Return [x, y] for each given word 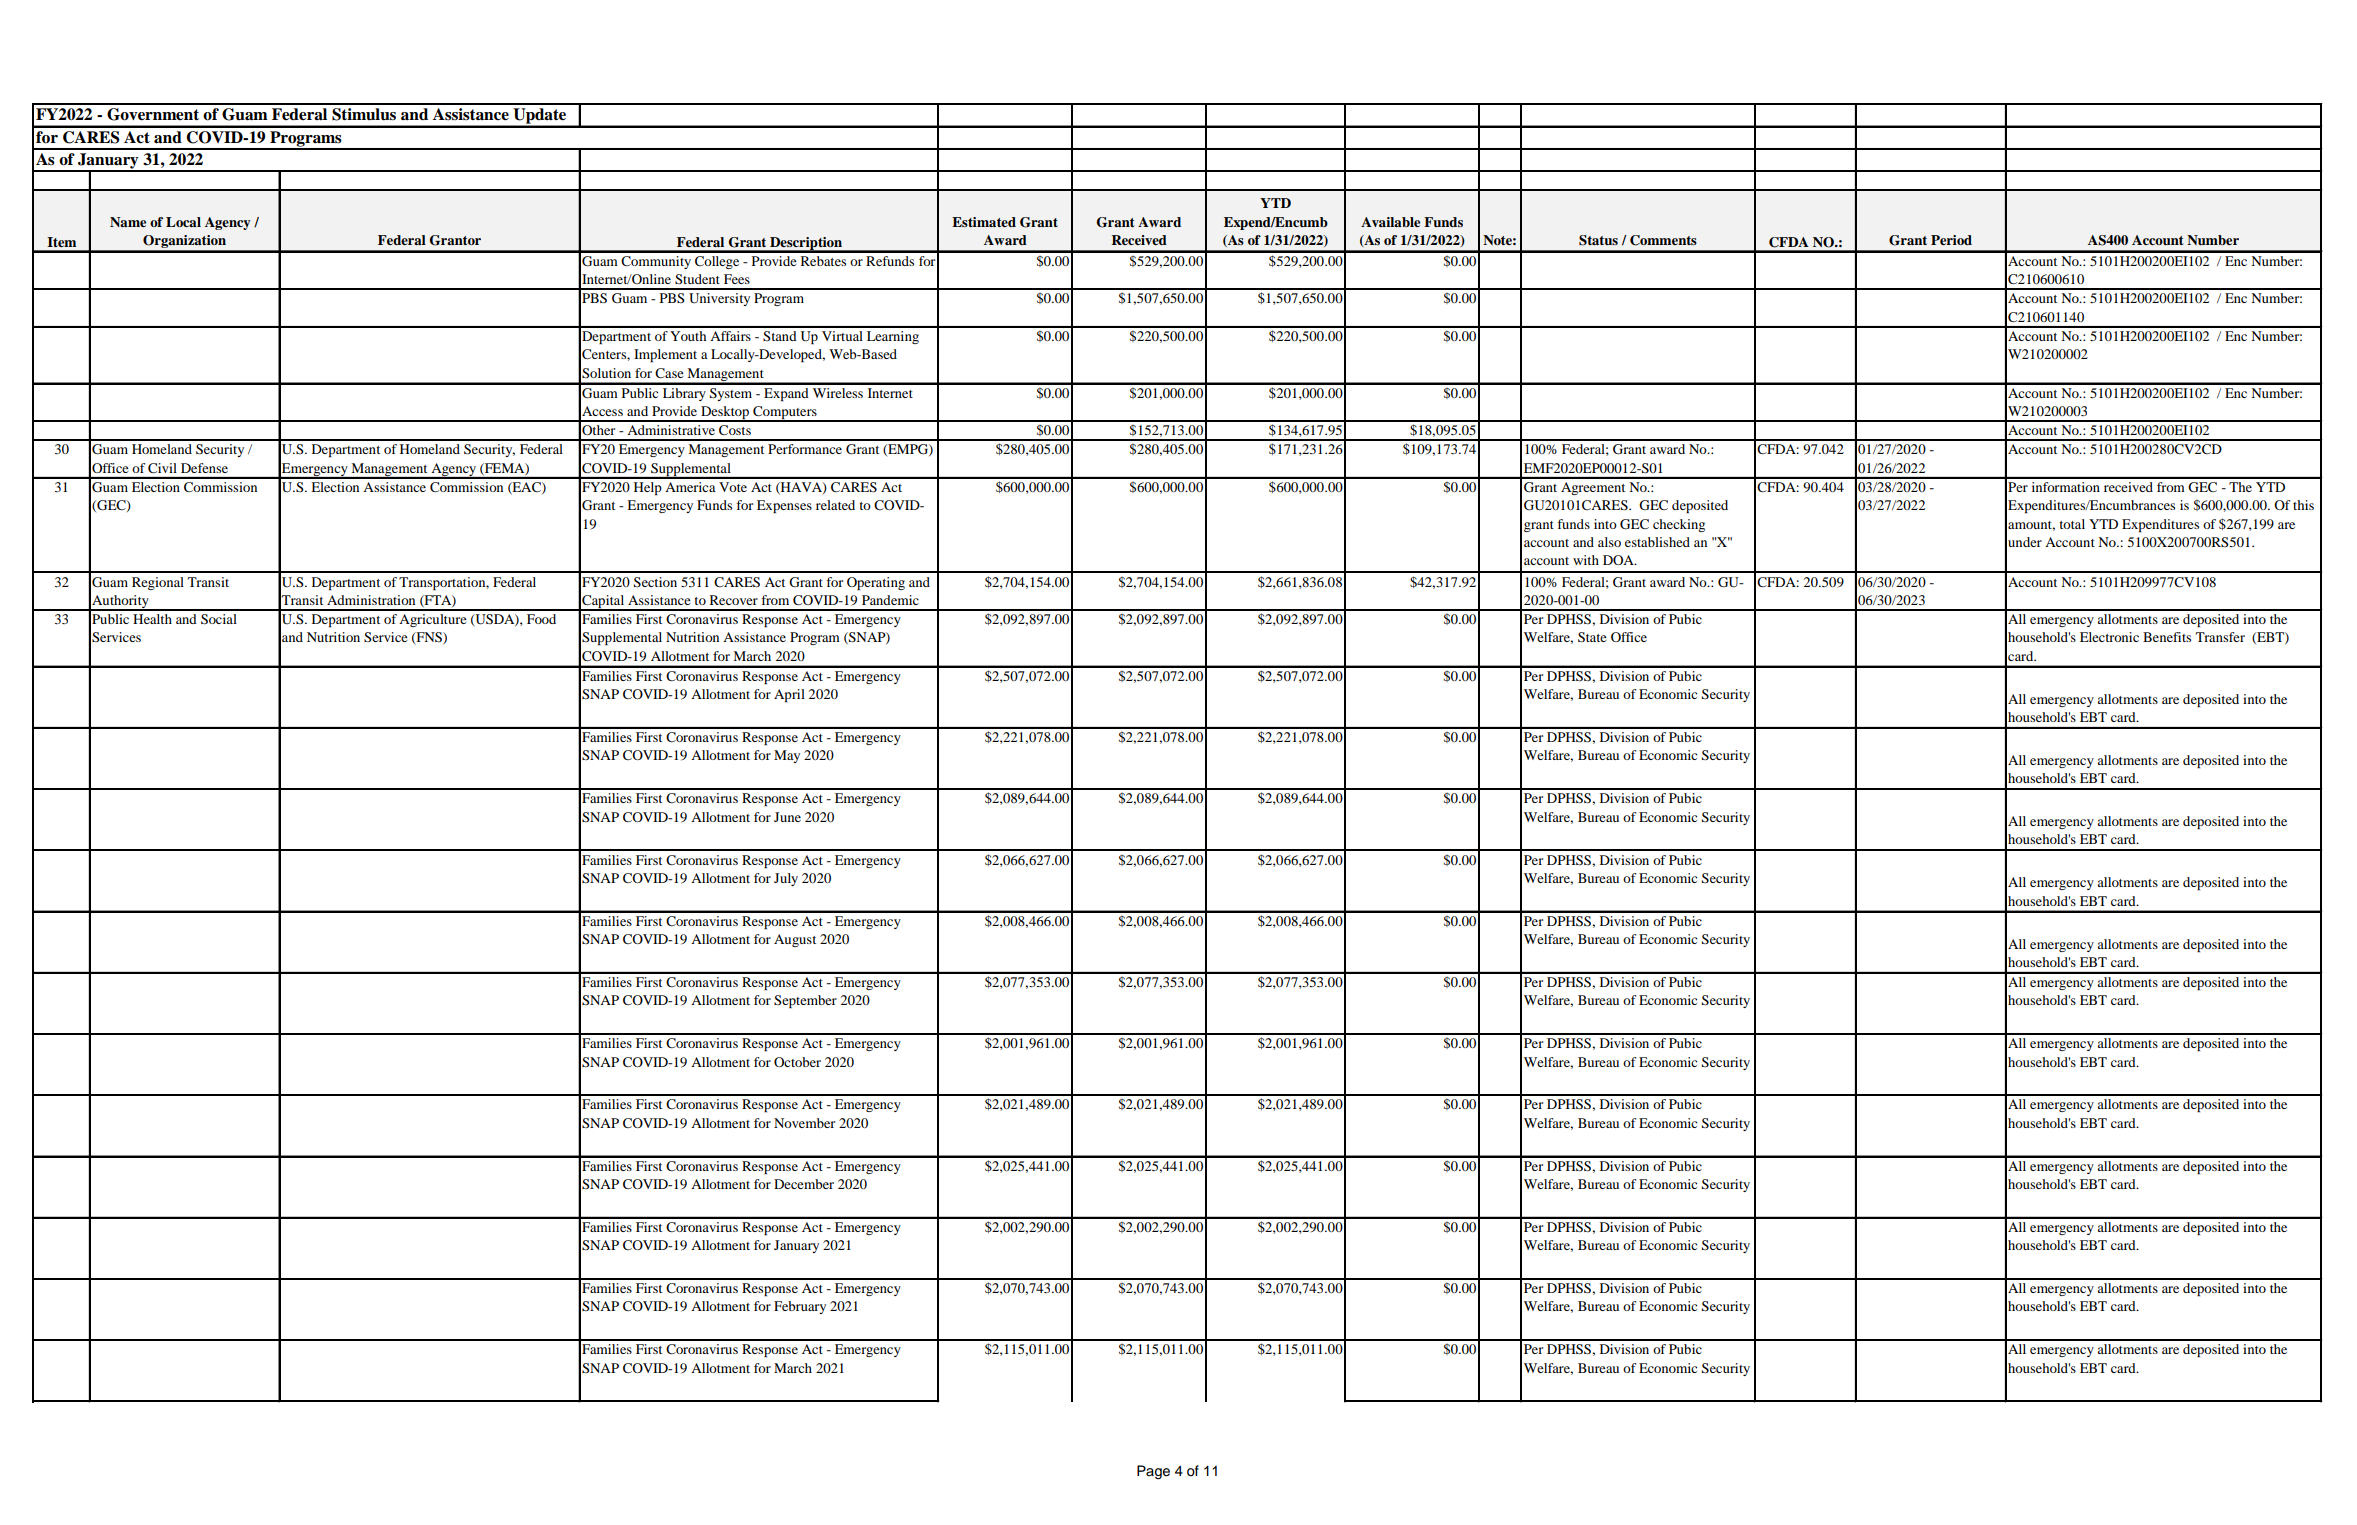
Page [1153, 1472]
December [804, 1184]
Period [1951, 240]
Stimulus [364, 114]
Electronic [2109, 637]
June [787, 817]
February [800, 1307]
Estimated [984, 222]
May [787, 756]
